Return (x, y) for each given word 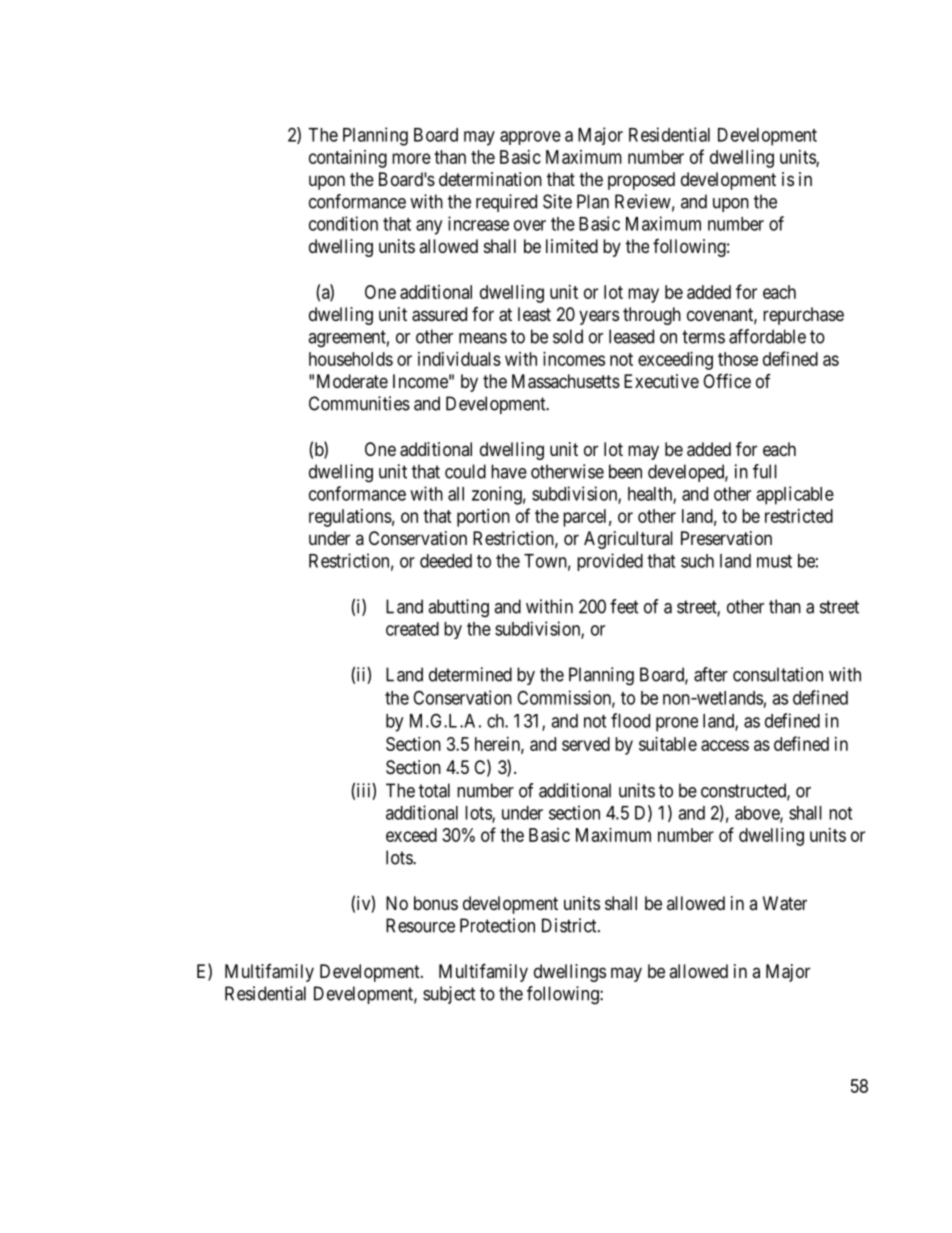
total (434, 790)
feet (624, 606)
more (411, 158)
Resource (420, 925)
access (725, 745)
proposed (641, 181)
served (586, 744)
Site (557, 201)
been (625, 471)
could (465, 471)
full (765, 471)
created (412, 629)
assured (439, 314)
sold (568, 336)
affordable (767, 336)
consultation (778, 674)
